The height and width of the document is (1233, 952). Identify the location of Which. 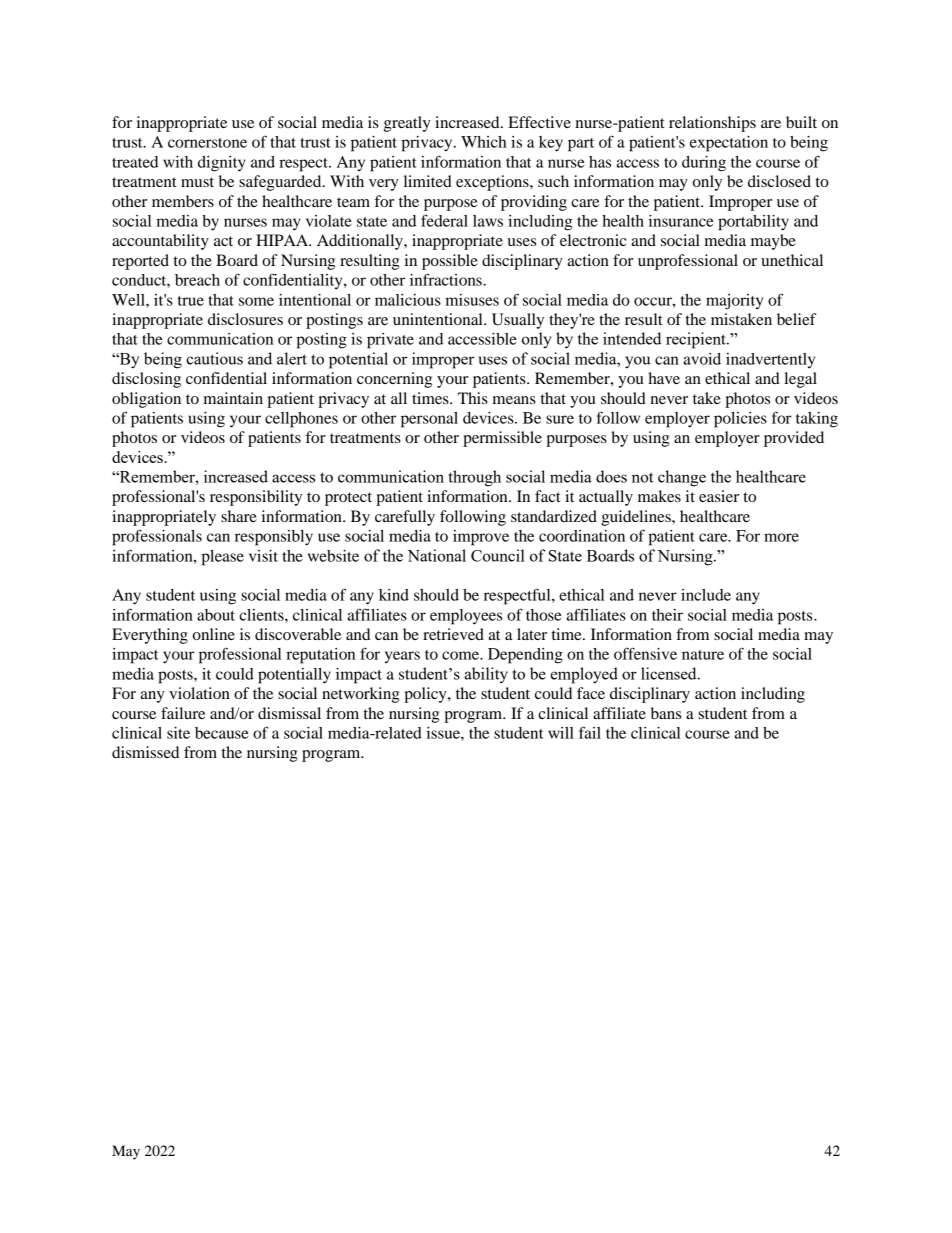
(483, 142).
